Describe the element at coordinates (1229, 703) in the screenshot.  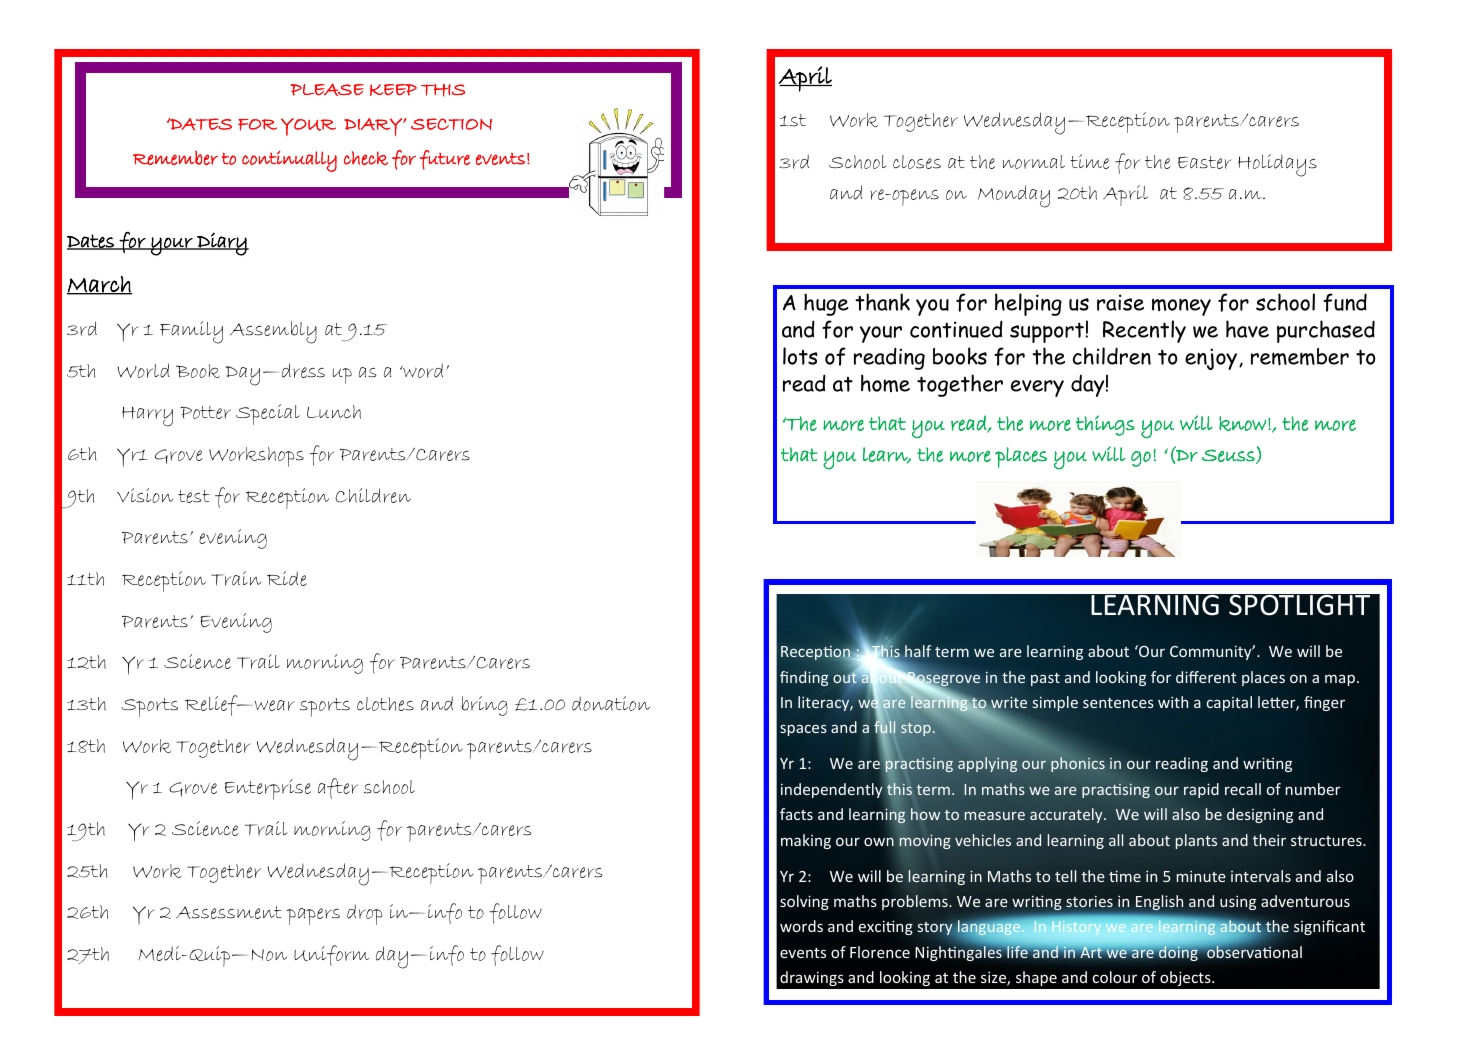
I see `capital` at that location.
